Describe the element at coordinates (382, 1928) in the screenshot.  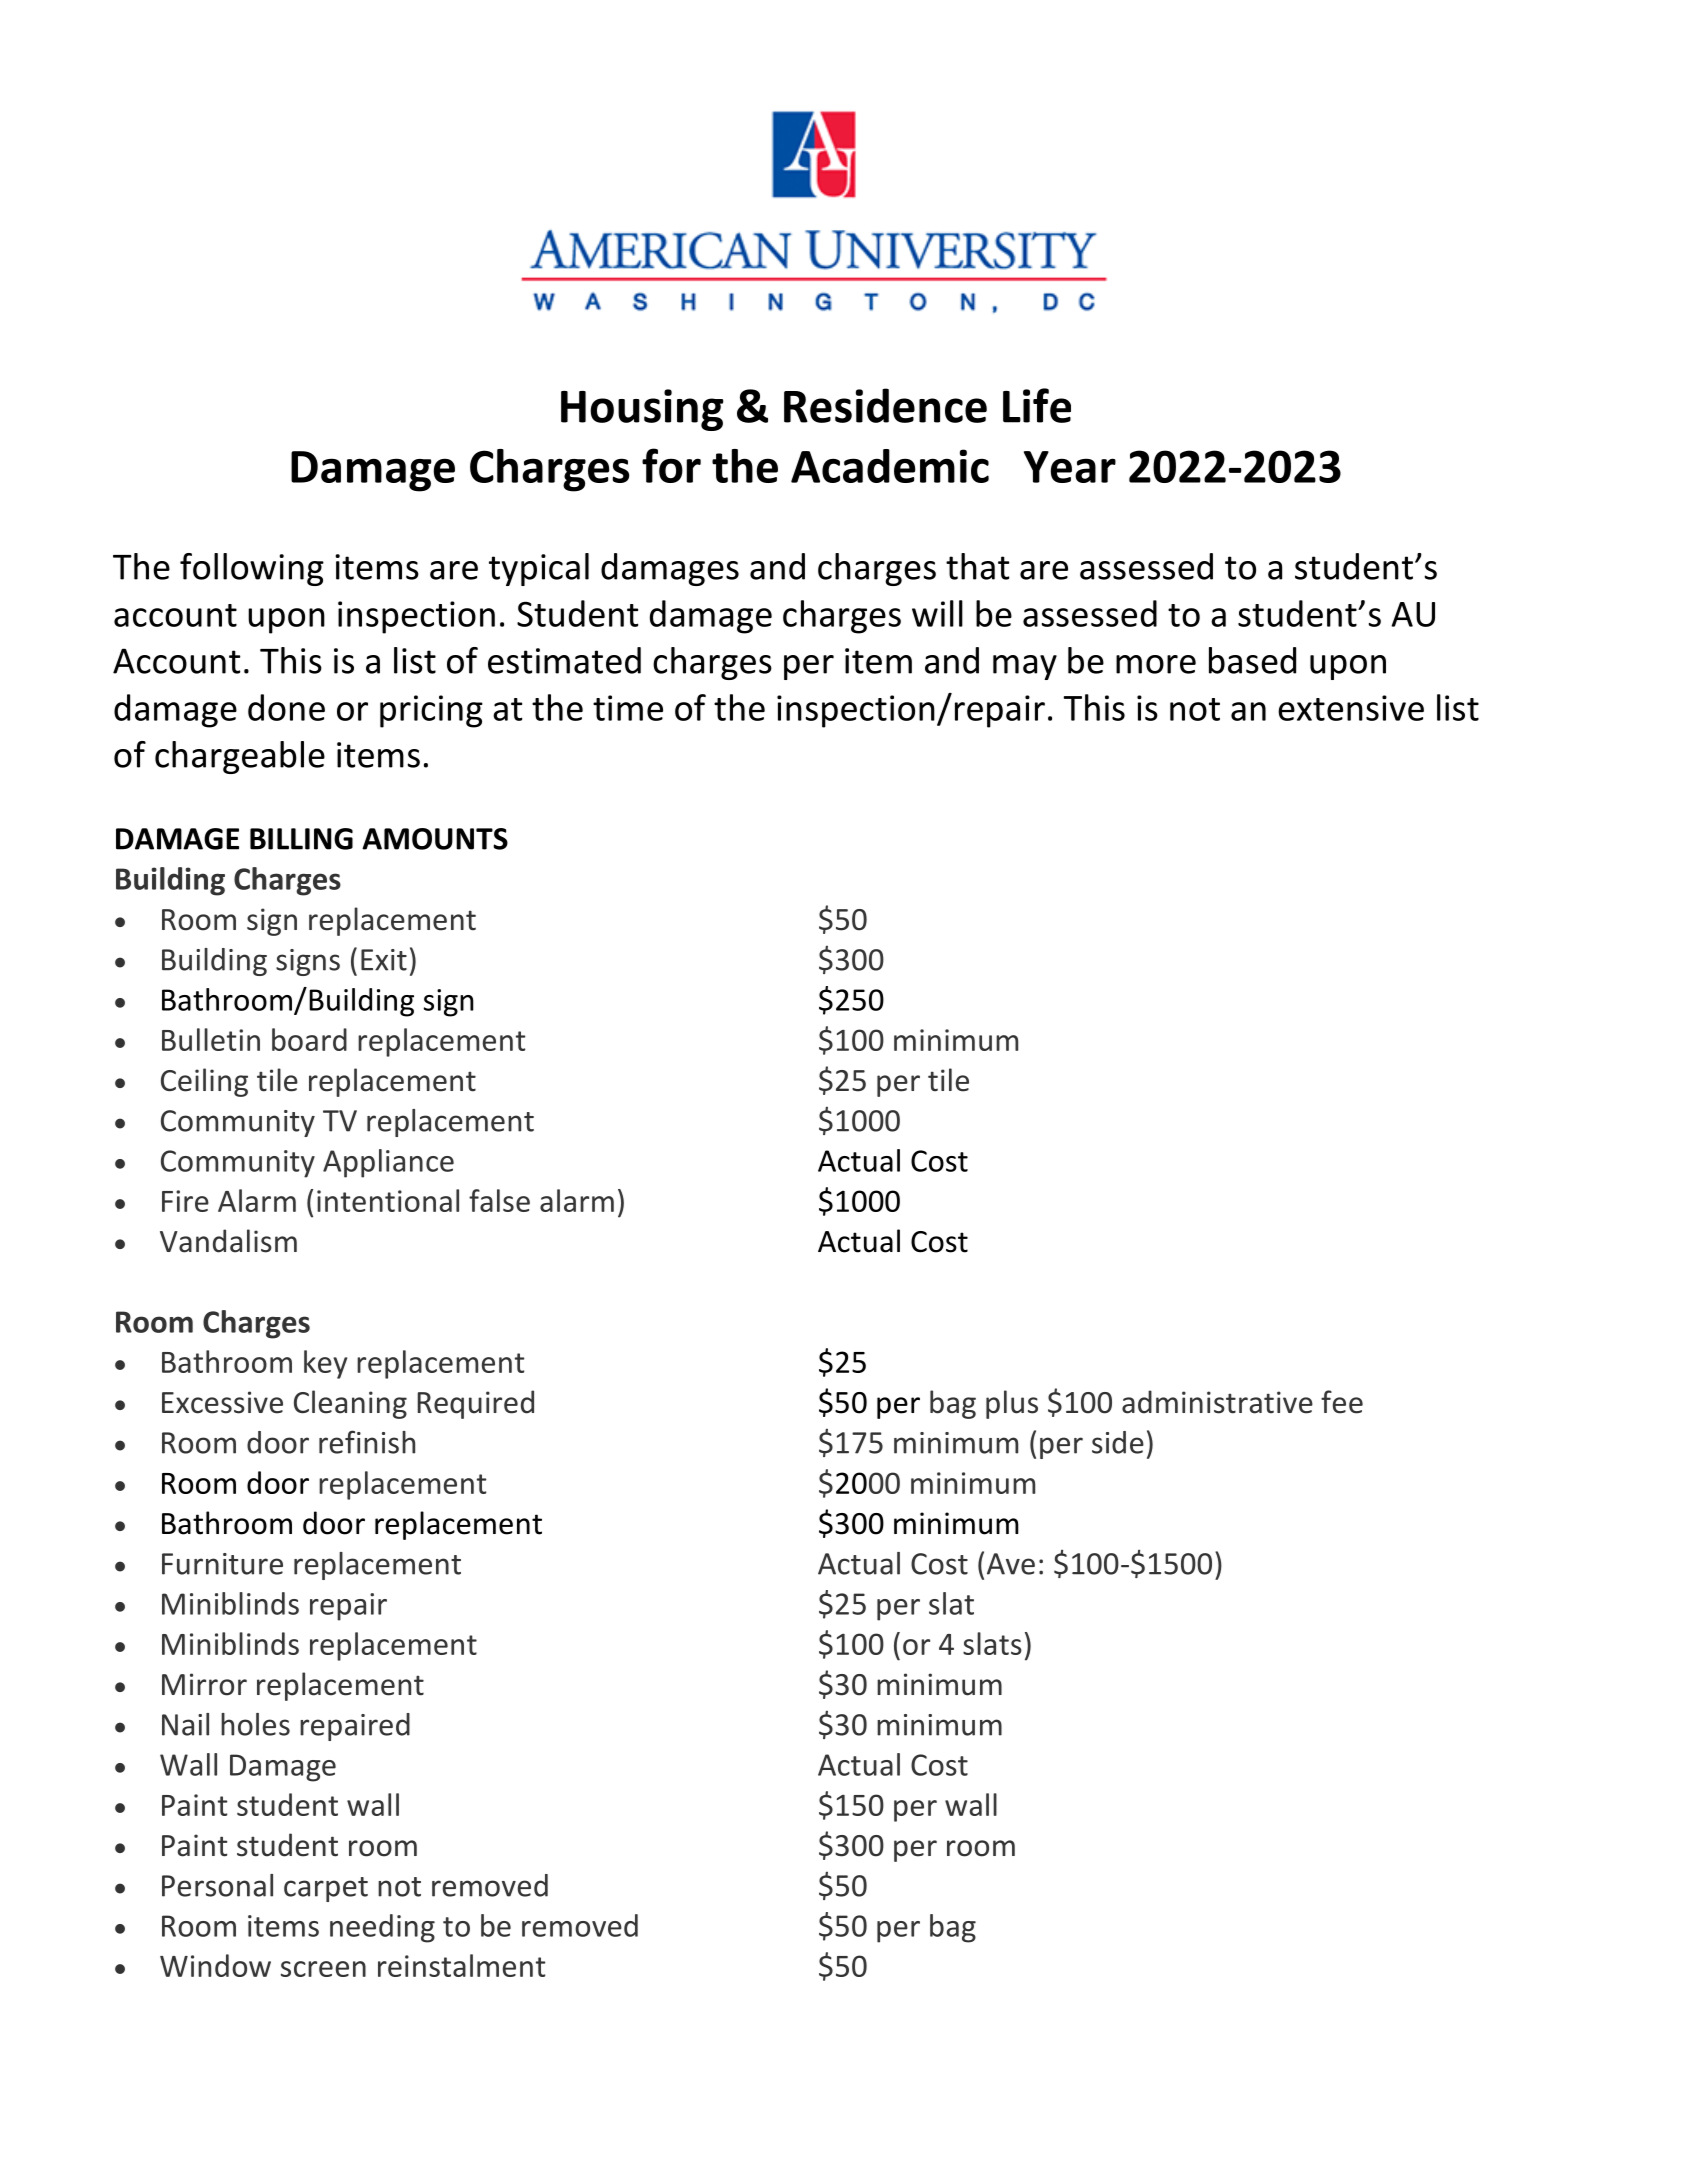
I see `needing` at that location.
